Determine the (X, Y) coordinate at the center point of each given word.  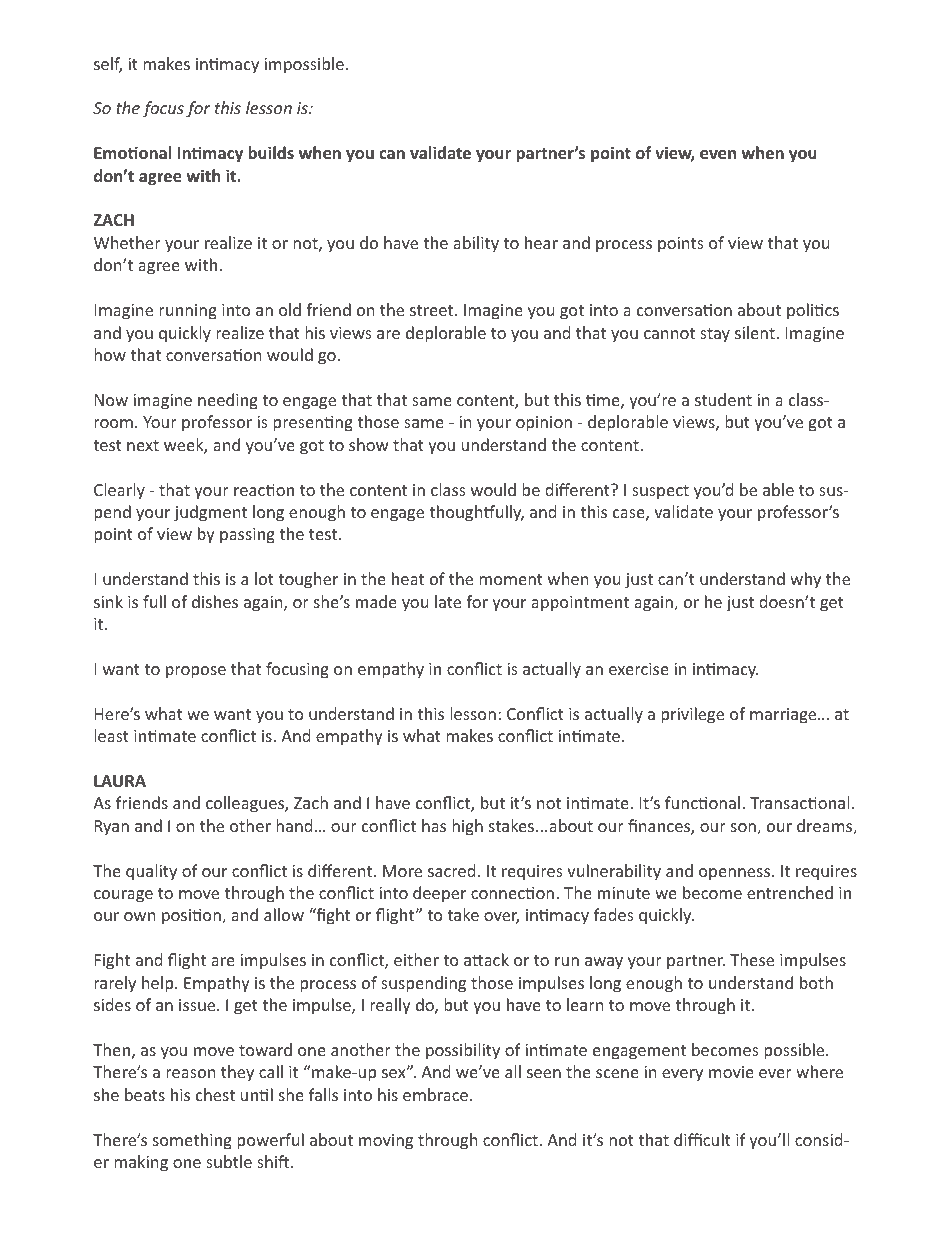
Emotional (132, 152)
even (718, 154)
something (192, 1141)
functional (704, 802)
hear (541, 242)
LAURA (120, 781)
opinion (544, 424)
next (143, 445)
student (723, 399)
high (467, 827)
